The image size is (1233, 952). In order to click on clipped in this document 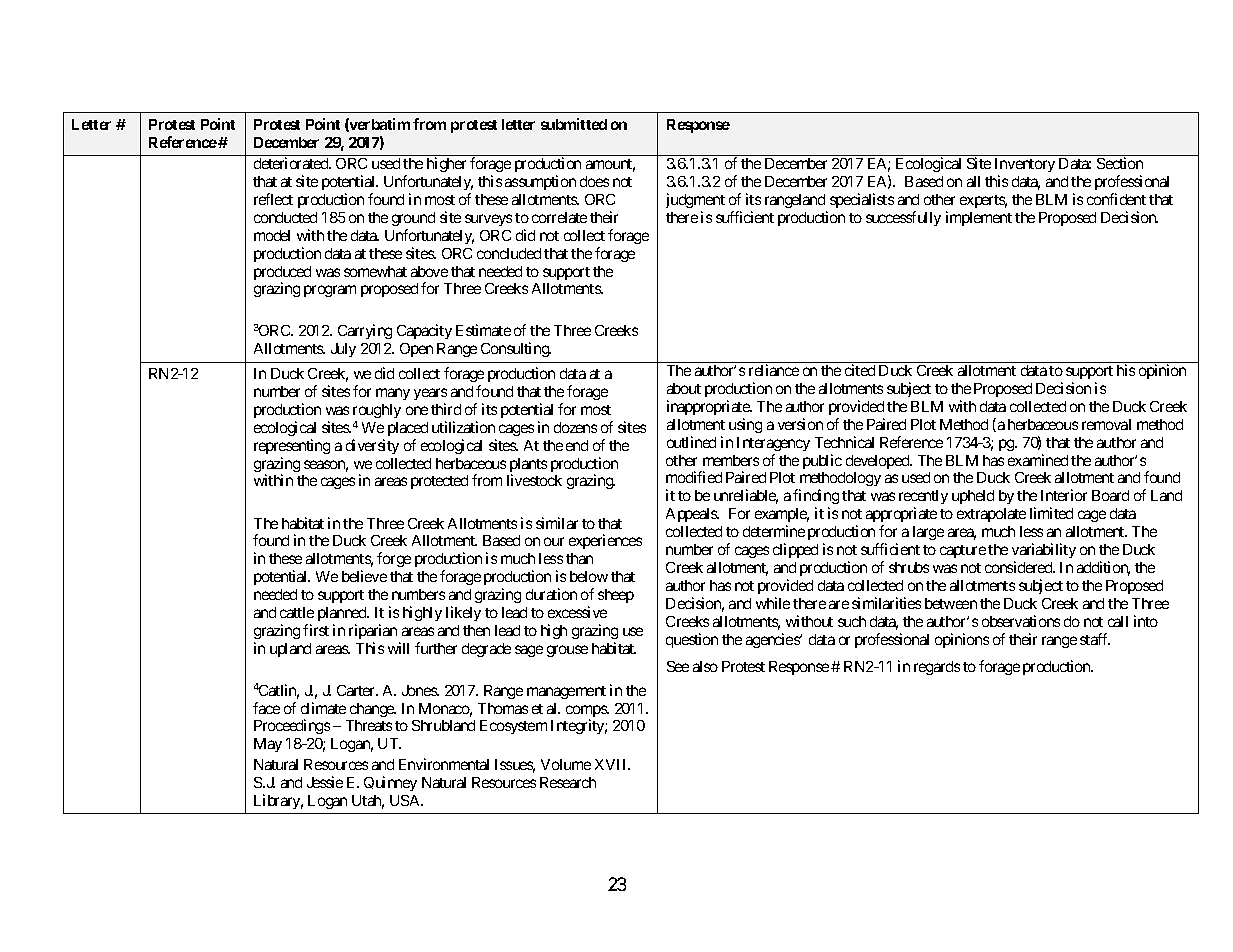, I will do `click(795, 550)`.
